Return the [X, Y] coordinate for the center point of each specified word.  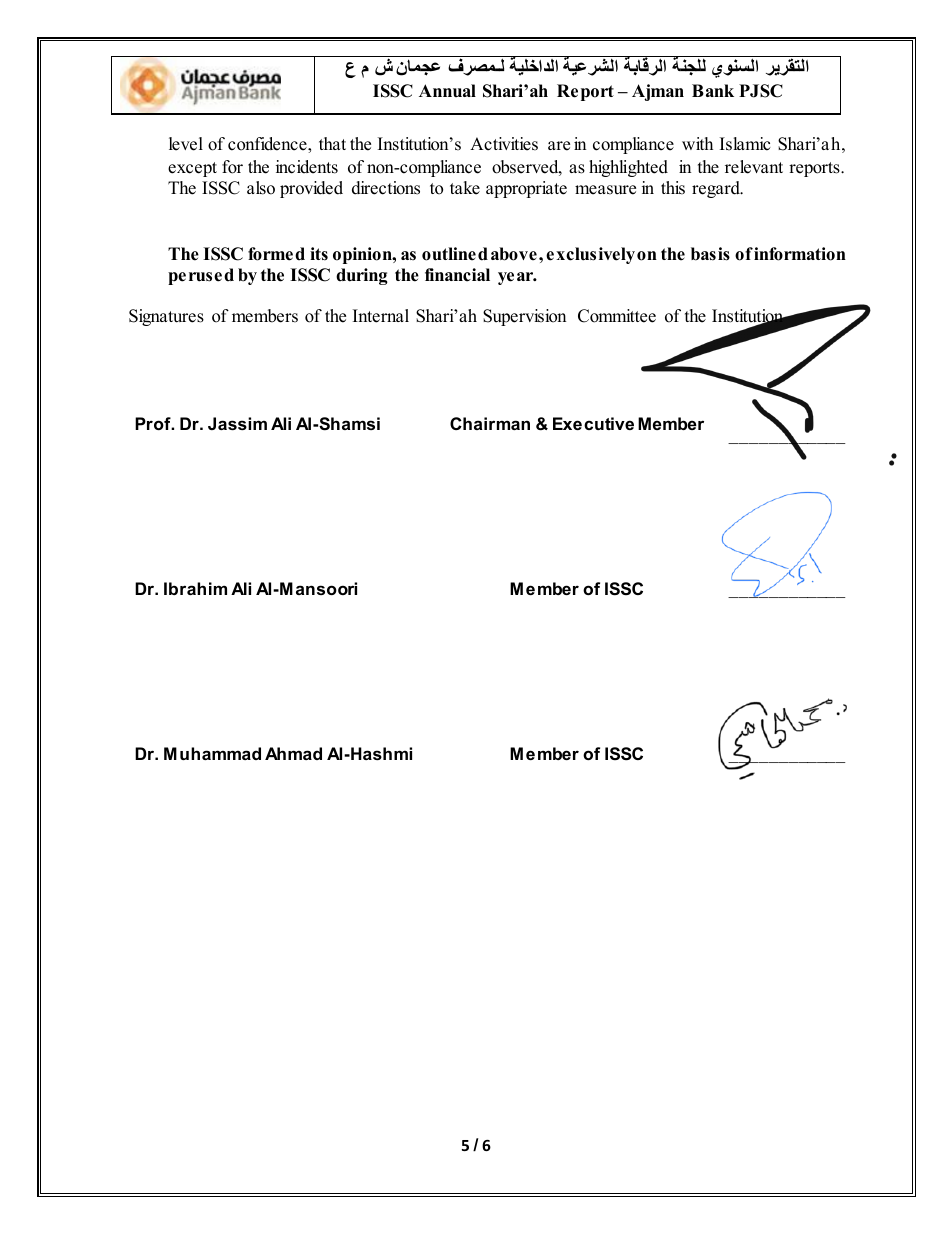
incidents [307, 167]
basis [710, 254]
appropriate [526, 189]
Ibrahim [195, 588]
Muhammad [212, 753]
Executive [593, 423]
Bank [713, 90]
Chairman [490, 423]
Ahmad [293, 753]
